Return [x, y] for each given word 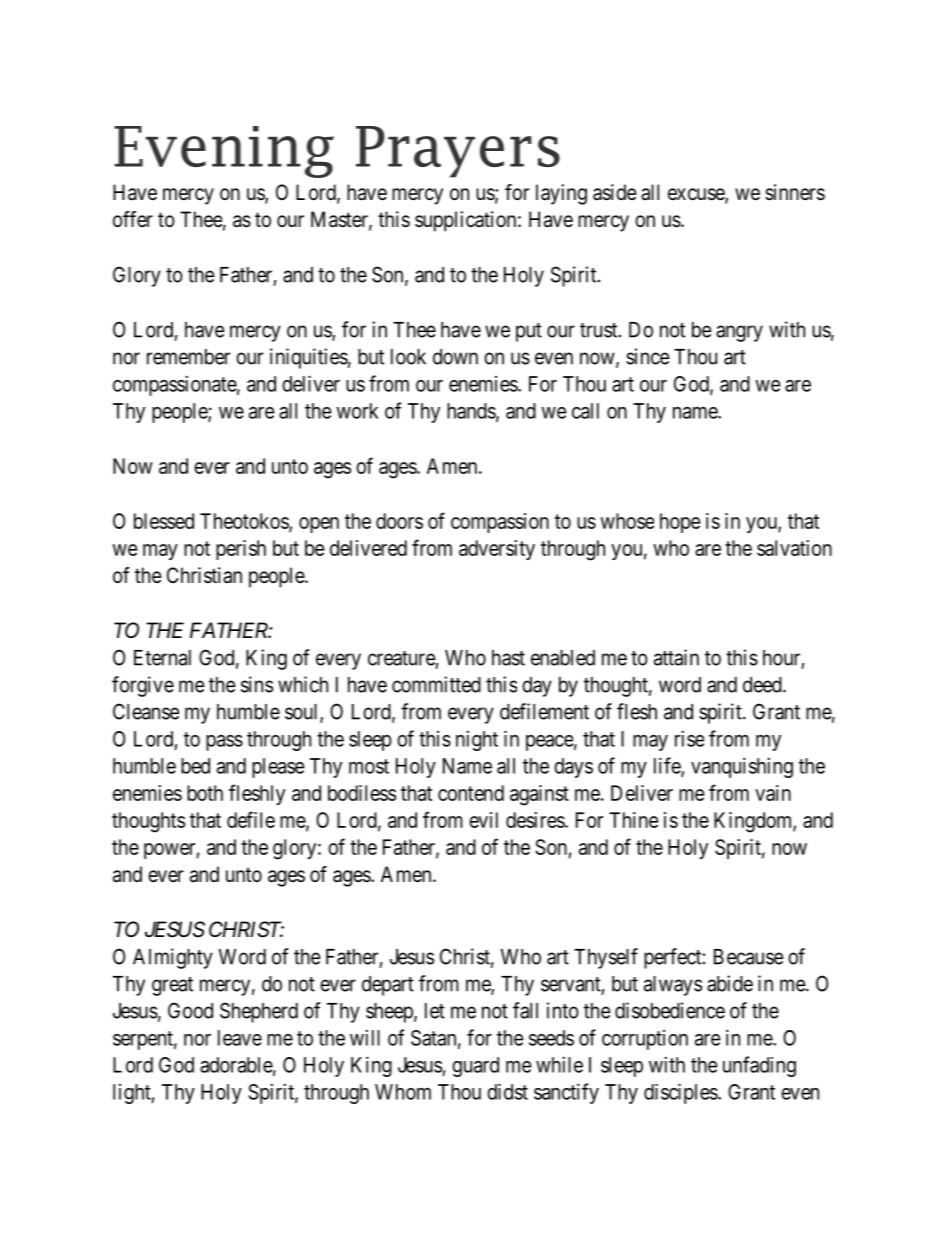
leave [240, 1038]
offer [133, 219]
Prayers [458, 152]
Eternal [162, 658]
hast [508, 658]
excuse [697, 195]
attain [676, 657]
